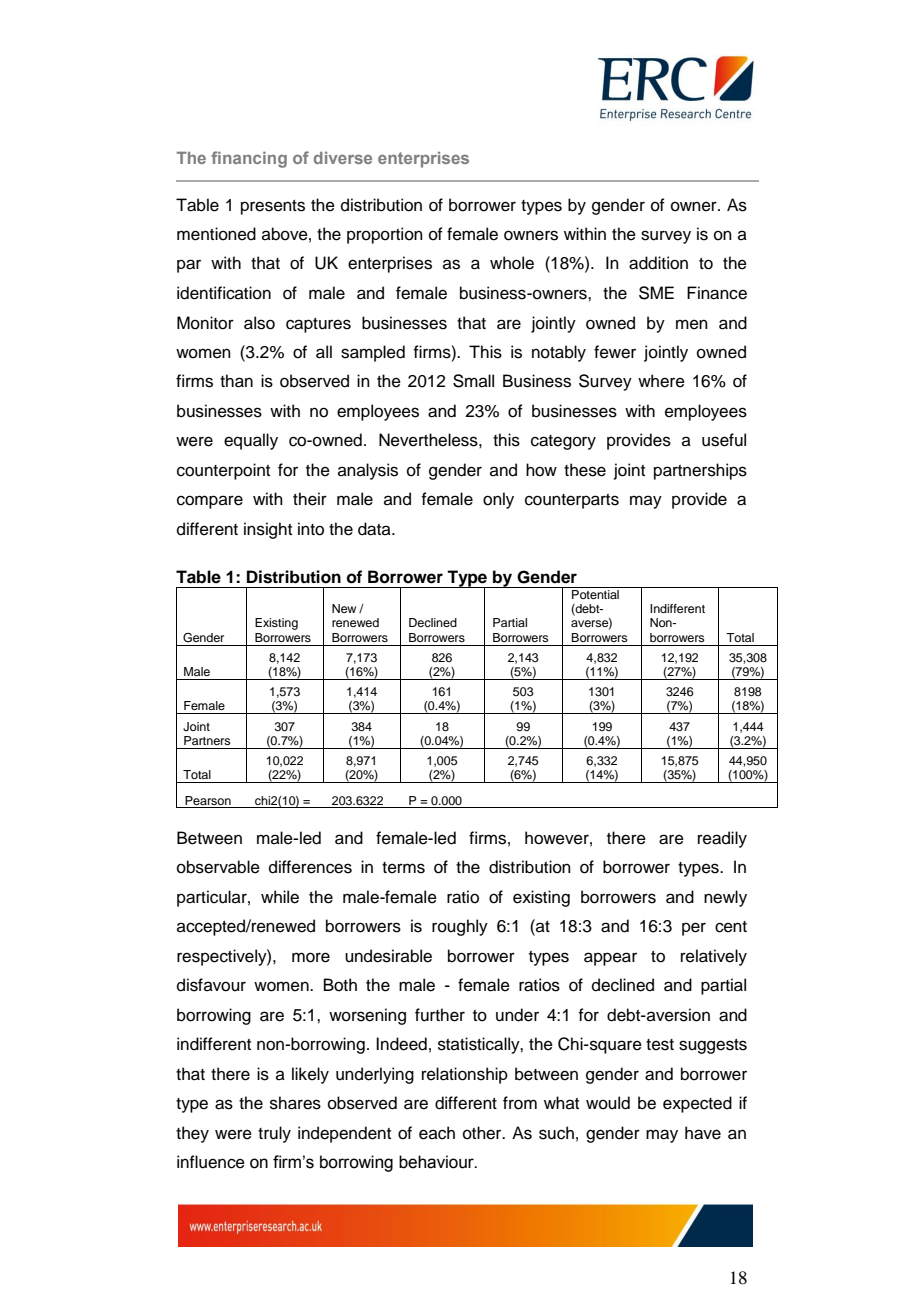  Describe the element at coordinates (483, 1133) in the screenshot. I see `other` at that location.
